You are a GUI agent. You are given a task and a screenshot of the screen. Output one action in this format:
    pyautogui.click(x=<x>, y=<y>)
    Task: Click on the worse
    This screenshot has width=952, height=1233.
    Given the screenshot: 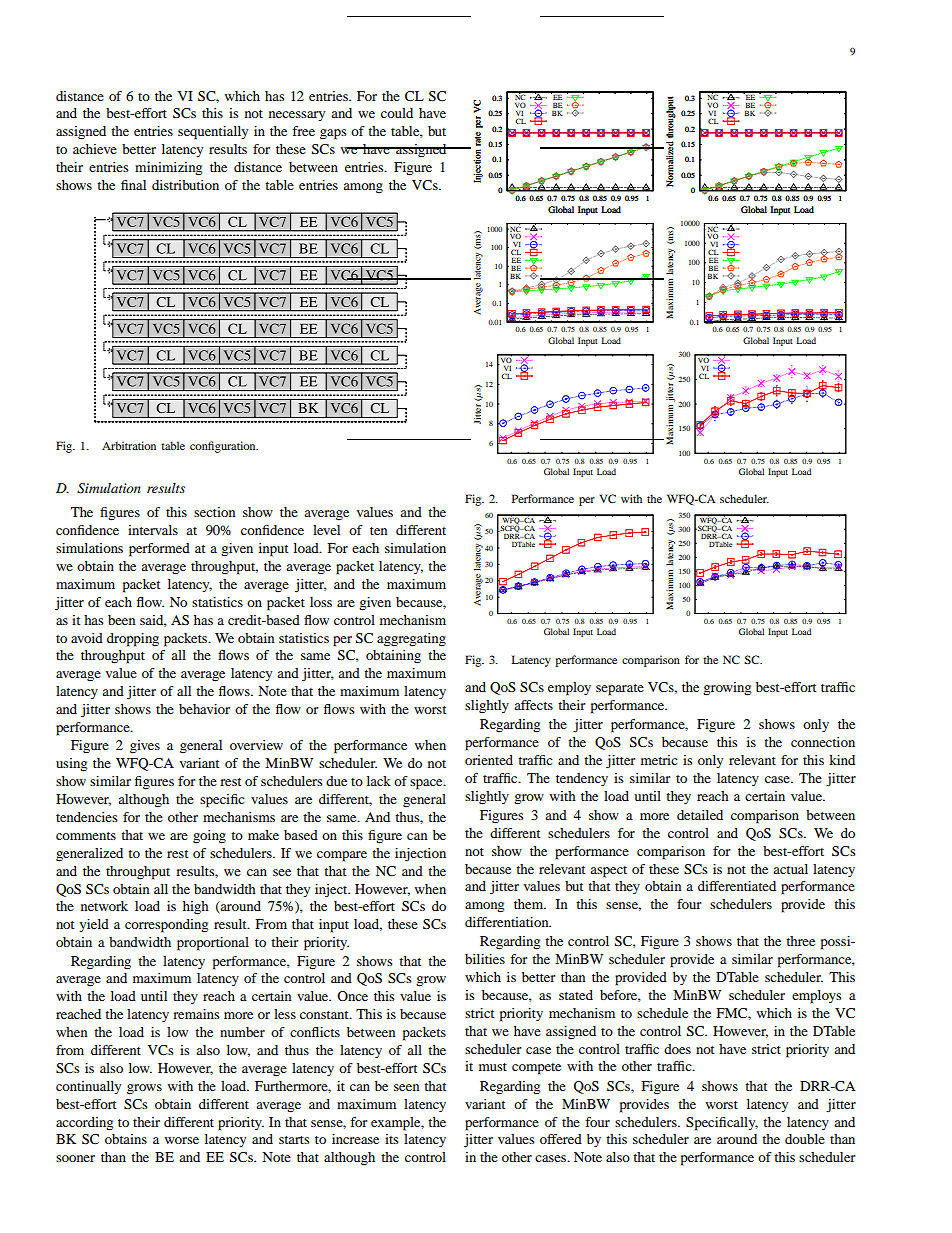 What is the action you would take?
    pyautogui.click(x=182, y=1140)
